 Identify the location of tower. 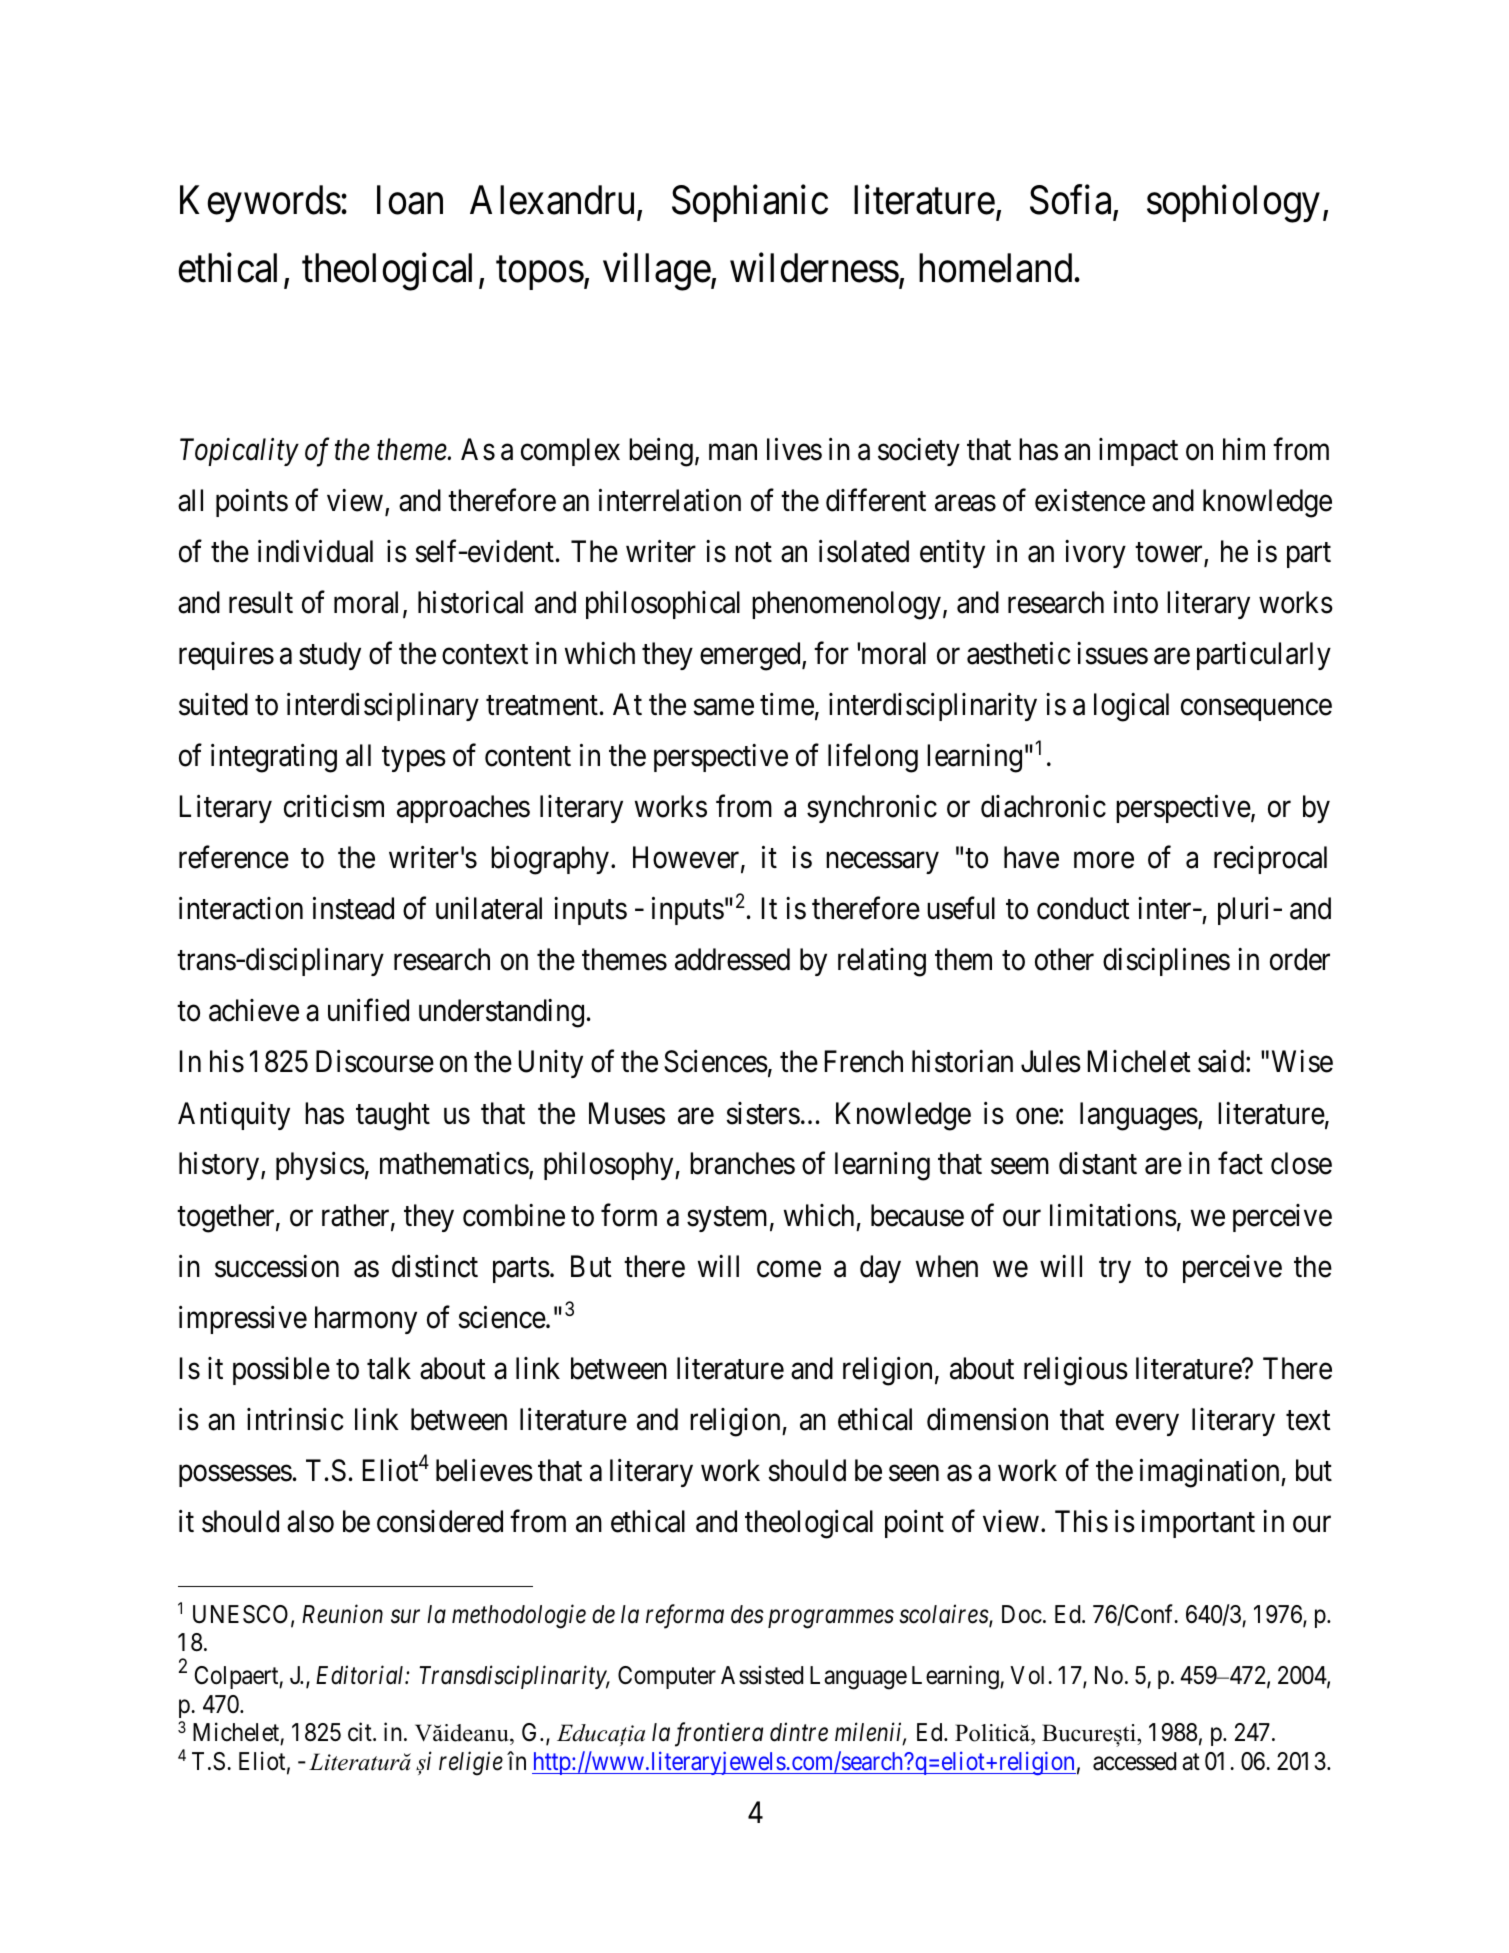
(1170, 554).
